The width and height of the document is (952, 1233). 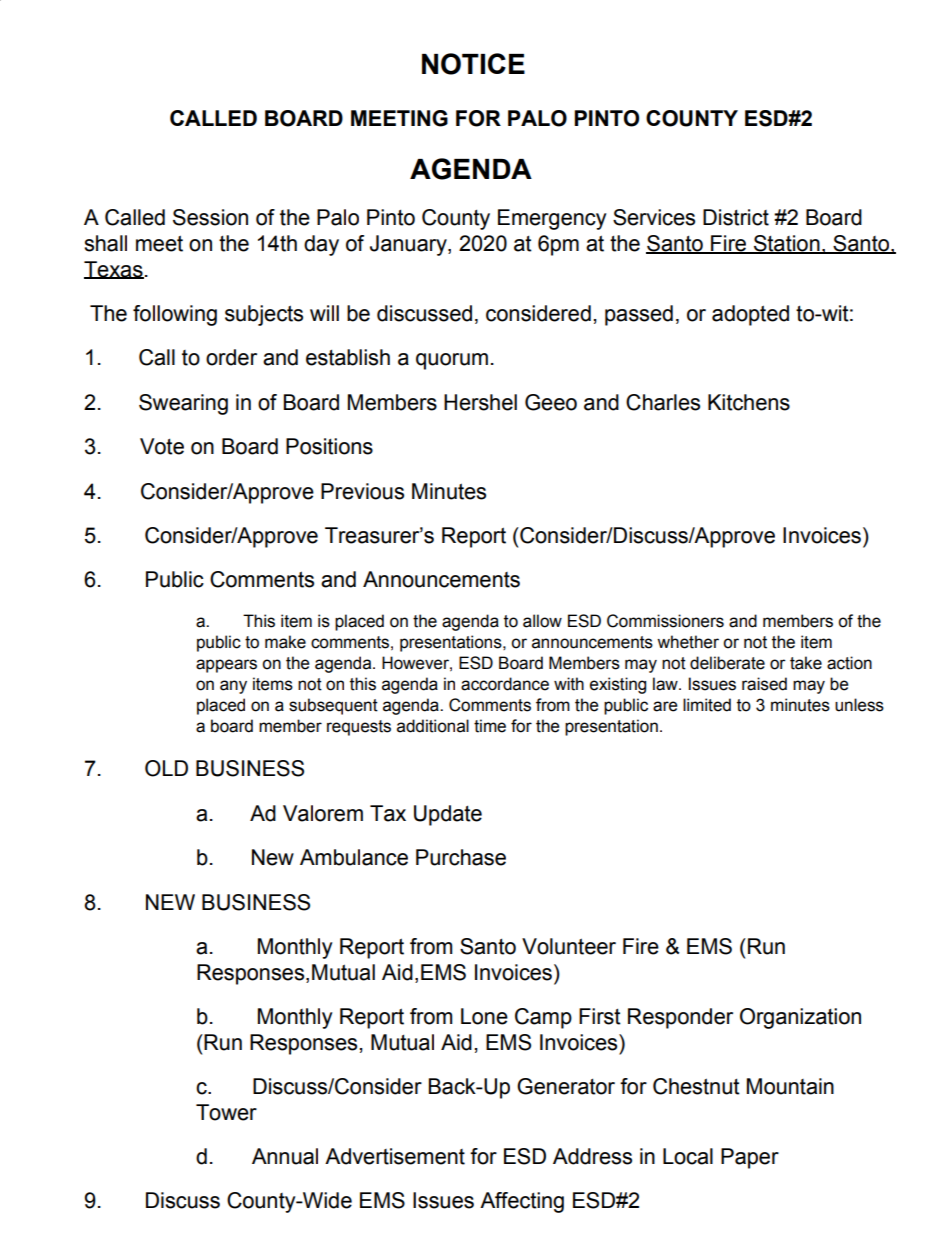 What do you see at coordinates (162, 446) in the document?
I see `Vote` at bounding box center [162, 446].
